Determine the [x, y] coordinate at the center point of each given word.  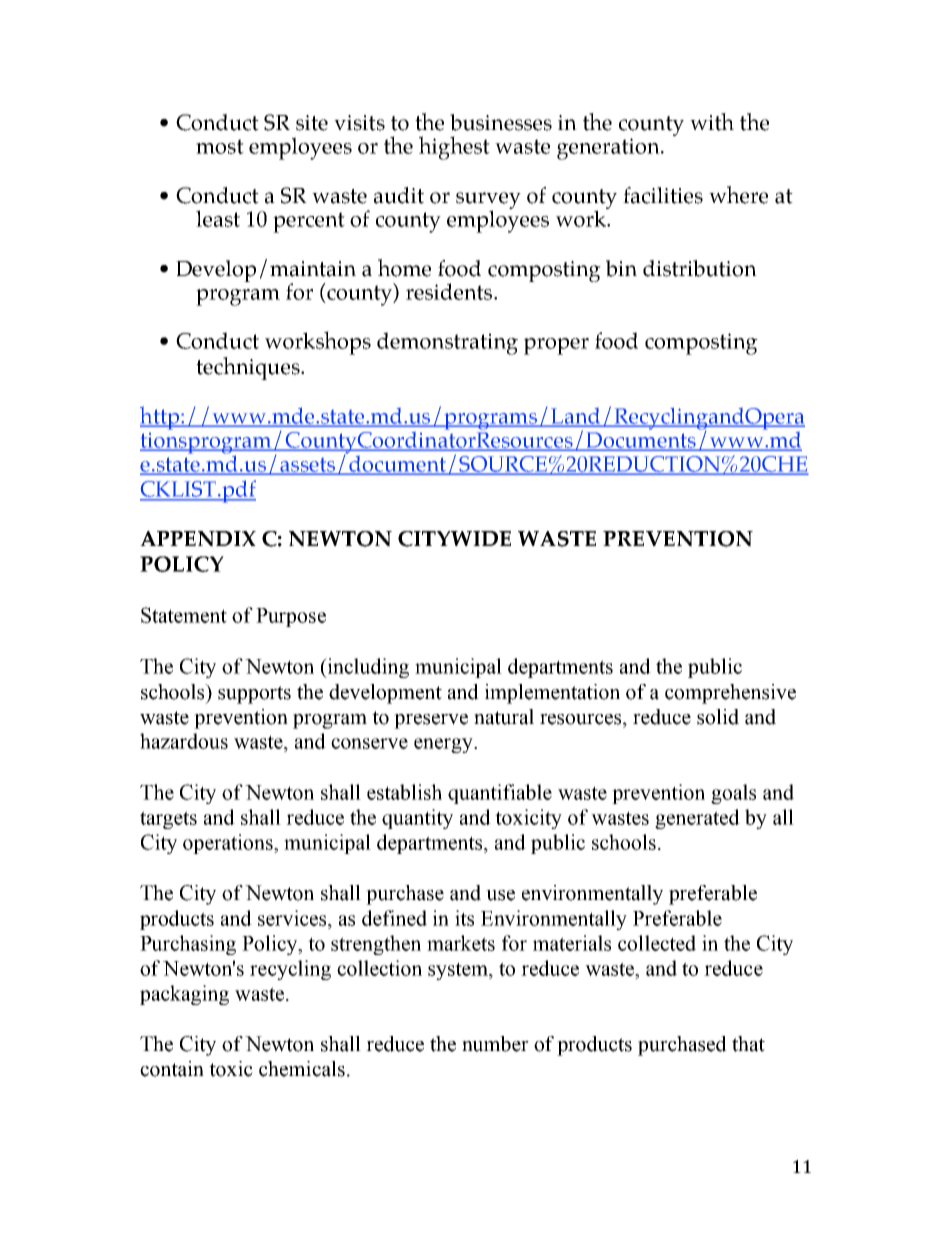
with [712, 122]
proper [556, 346]
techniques [249, 368]
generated [697, 819]
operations [229, 844]
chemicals [302, 1069]
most [220, 146]
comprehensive [730, 694]
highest [454, 148]
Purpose [291, 617]
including [367, 668]
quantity [417, 819]
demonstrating [447, 343]
